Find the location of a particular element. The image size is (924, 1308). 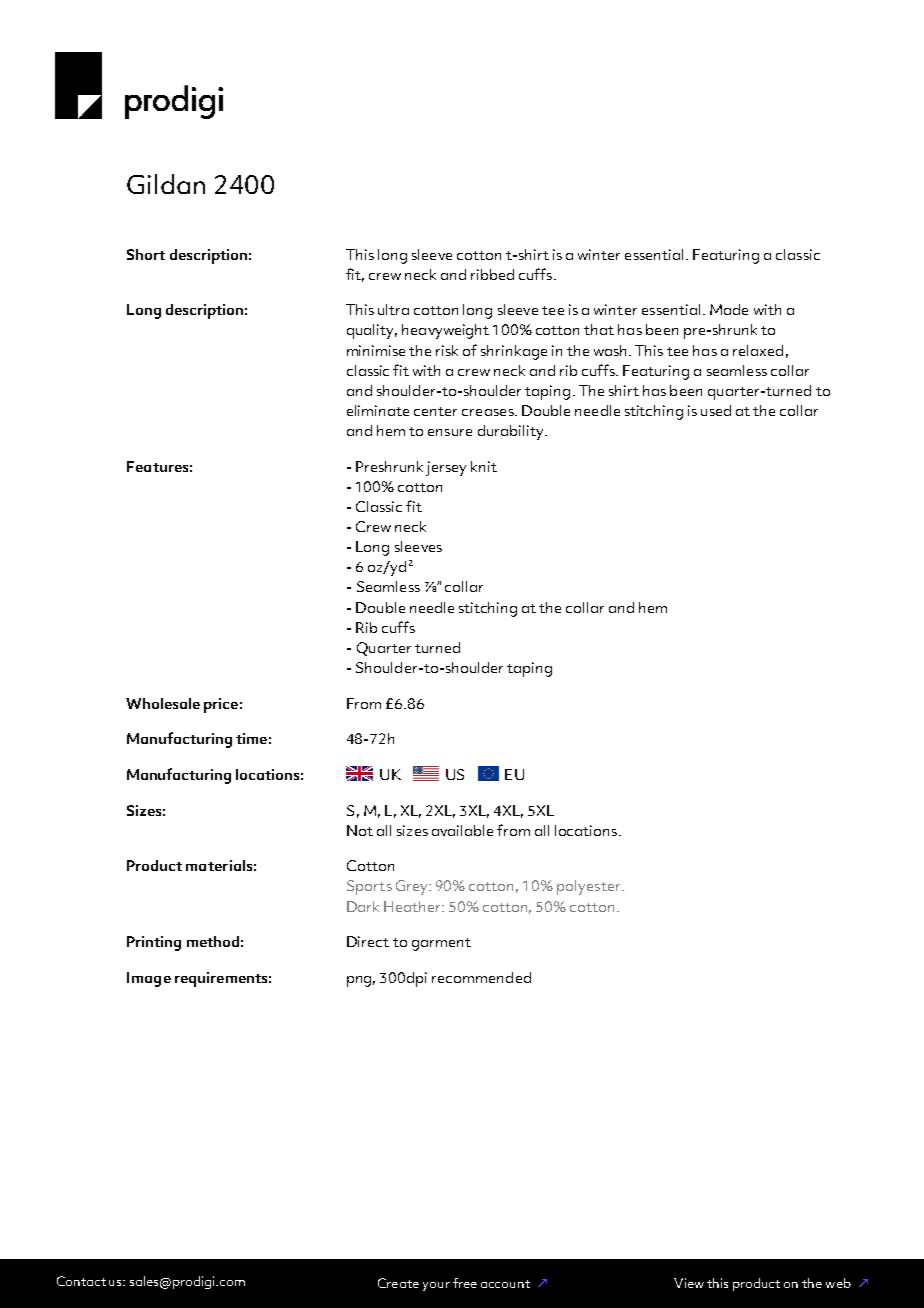

price is located at coordinates (221, 705).
